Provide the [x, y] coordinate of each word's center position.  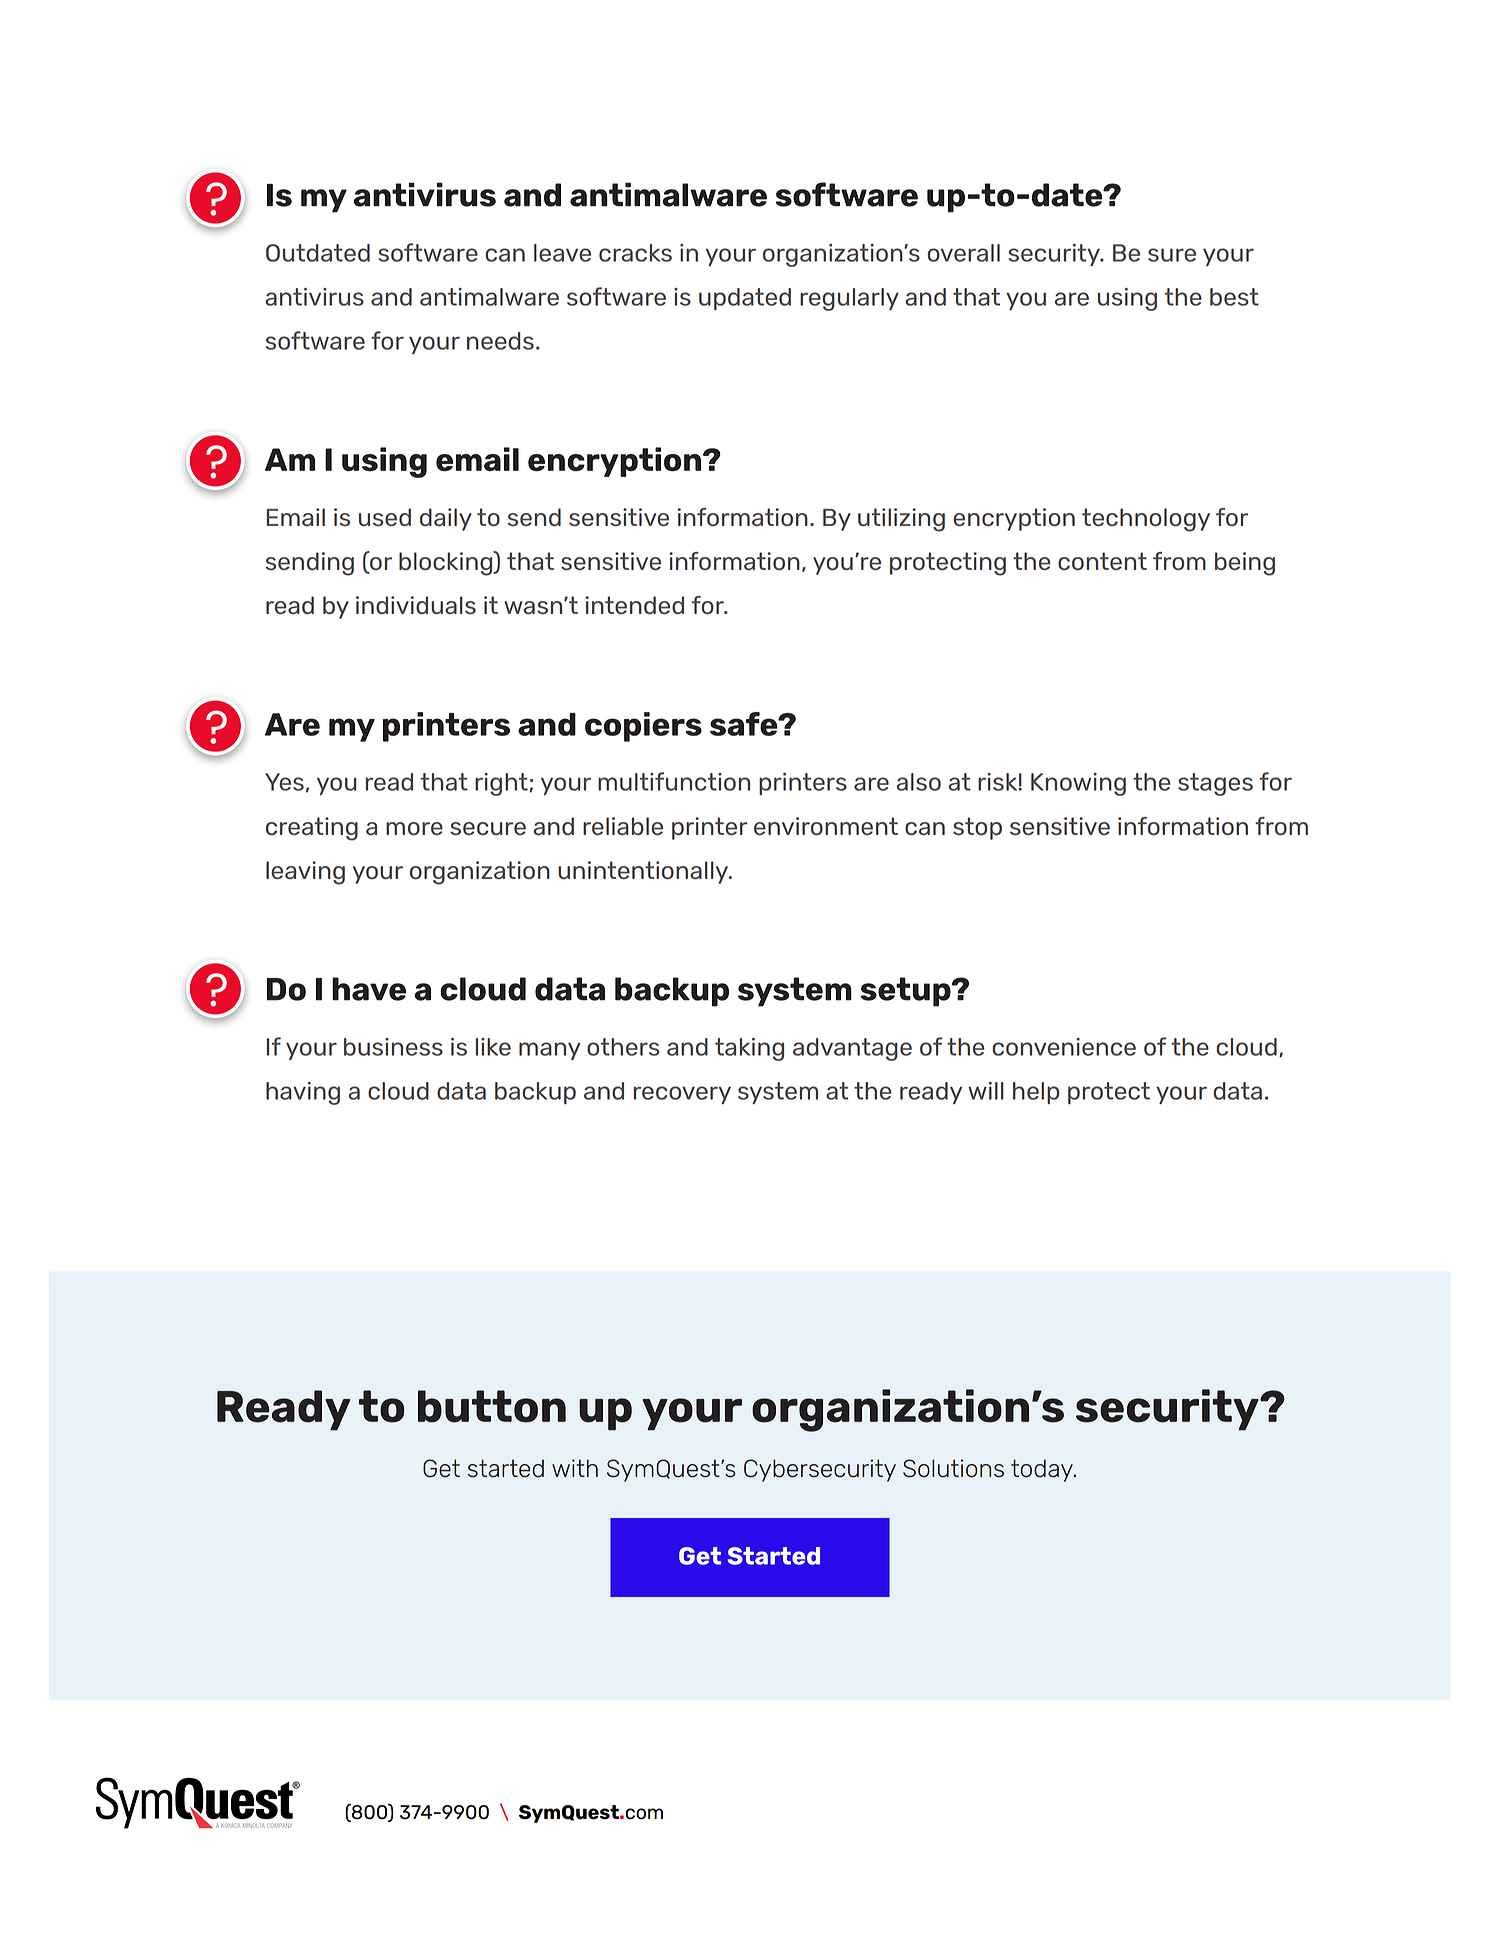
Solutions [953, 1468]
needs [500, 341]
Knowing [1078, 784]
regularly [849, 299]
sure [1172, 255]
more [414, 828]
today [1043, 1470]
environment [826, 826]
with [575, 1468]
